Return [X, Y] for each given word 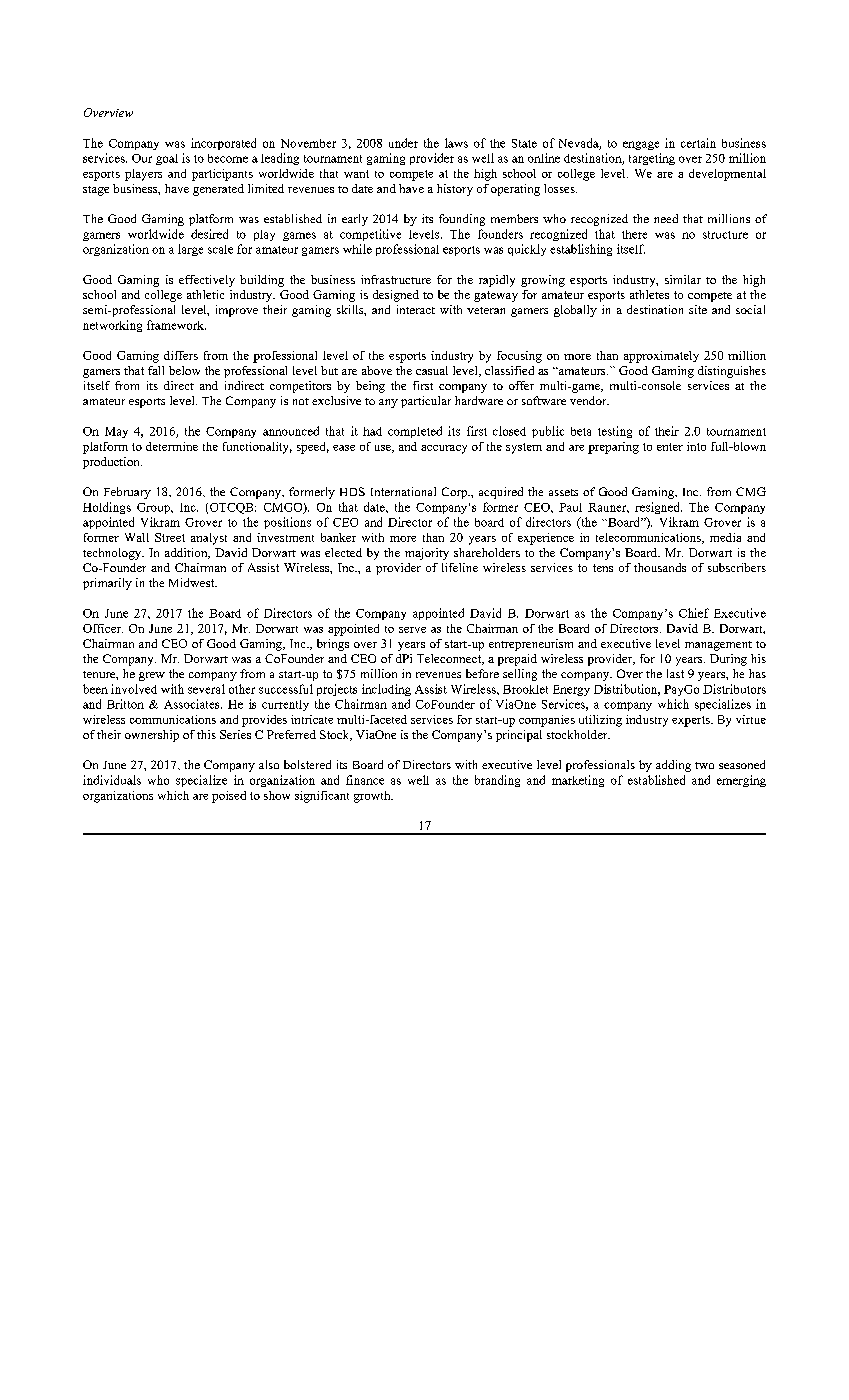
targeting [652, 159]
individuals [112, 780]
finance [365, 780]
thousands [660, 567]
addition [187, 553]
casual [432, 370]
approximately [661, 357]
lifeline [460, 567]
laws [456, 143]
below [184, 370]
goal [167, 159]
